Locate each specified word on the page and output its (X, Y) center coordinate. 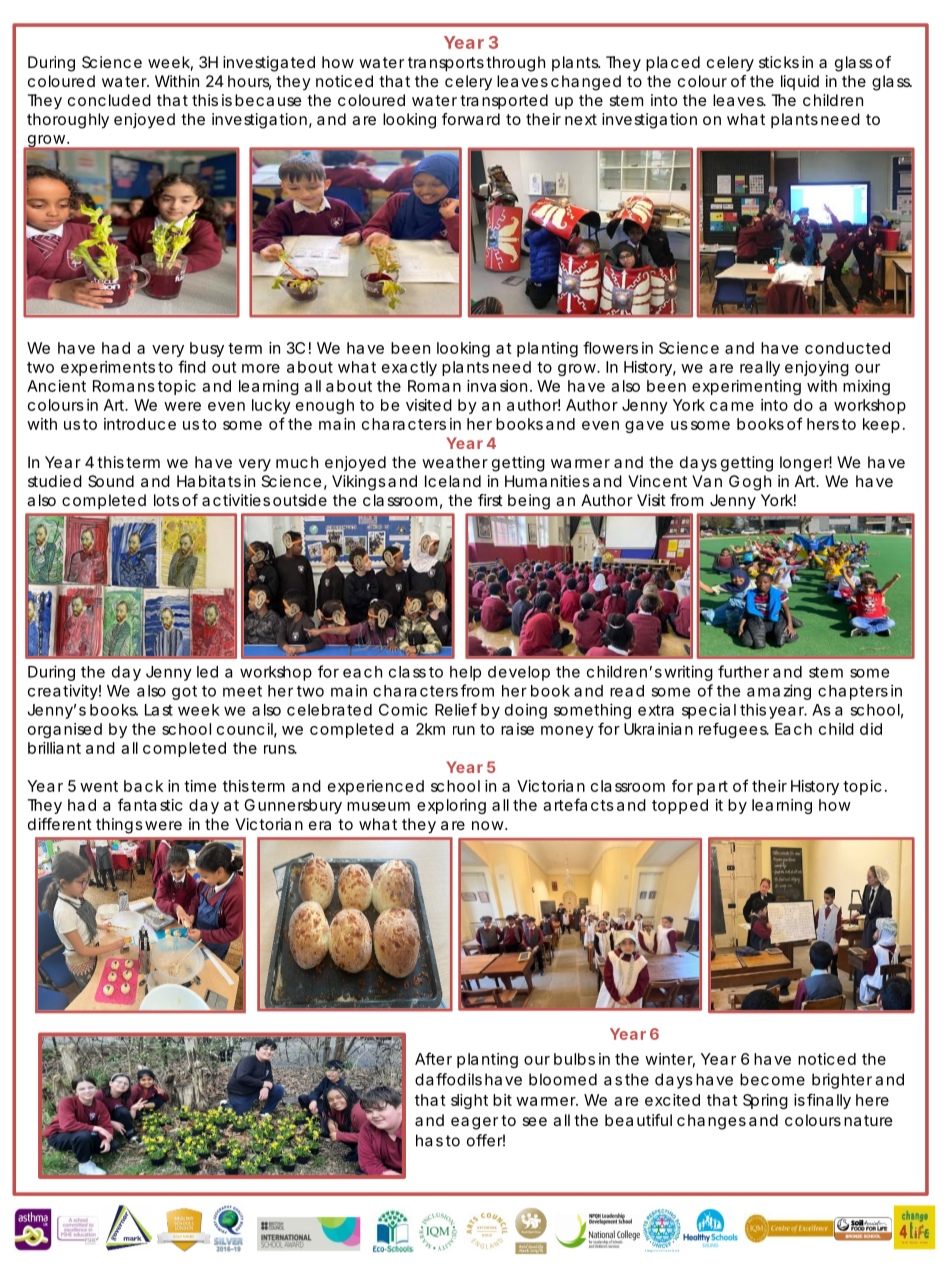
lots (166, 500)
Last (159, 710)
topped (680, 806)
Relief (456, 709)
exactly (409, 368)
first (490, 500)
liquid (800, 82)
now (489, 825)
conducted (847, 348)
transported (504, 102)
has (429, 1140)
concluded (109, 100)
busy (207, 349)
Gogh (750, 483)
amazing (779, 692)
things (119, 826)
